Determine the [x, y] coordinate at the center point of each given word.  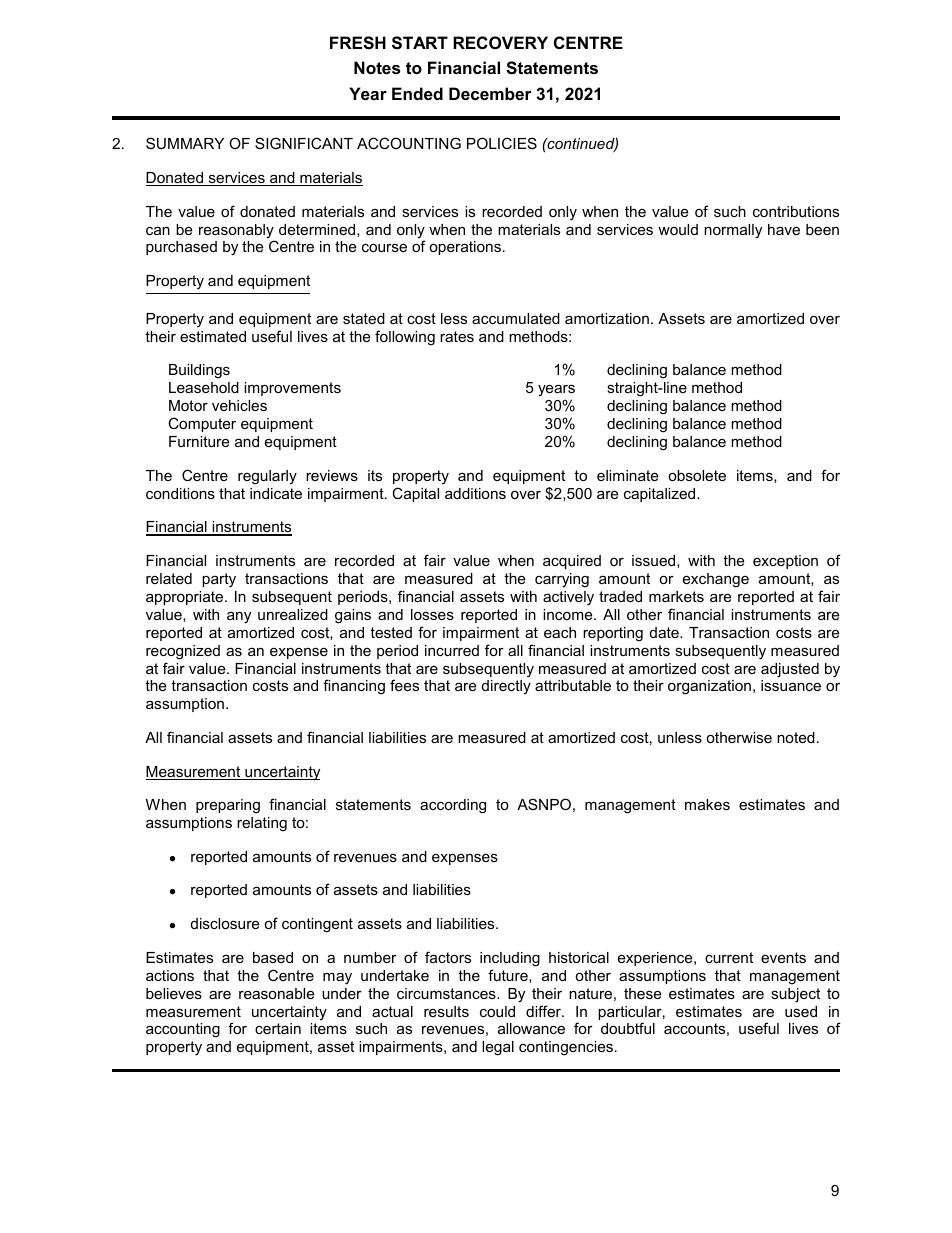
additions [475, 493]
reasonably [237, 232]
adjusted [790, 670]
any [239, 618]
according [453, 806]
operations [465, 248]
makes [707, 804]
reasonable [276, 993]
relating [262, 824]
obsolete [697, 475]
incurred [452, 650]
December [490, 93]
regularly [267, 477]
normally [733, 231]
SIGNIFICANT [304, 143]
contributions [796, 211]
